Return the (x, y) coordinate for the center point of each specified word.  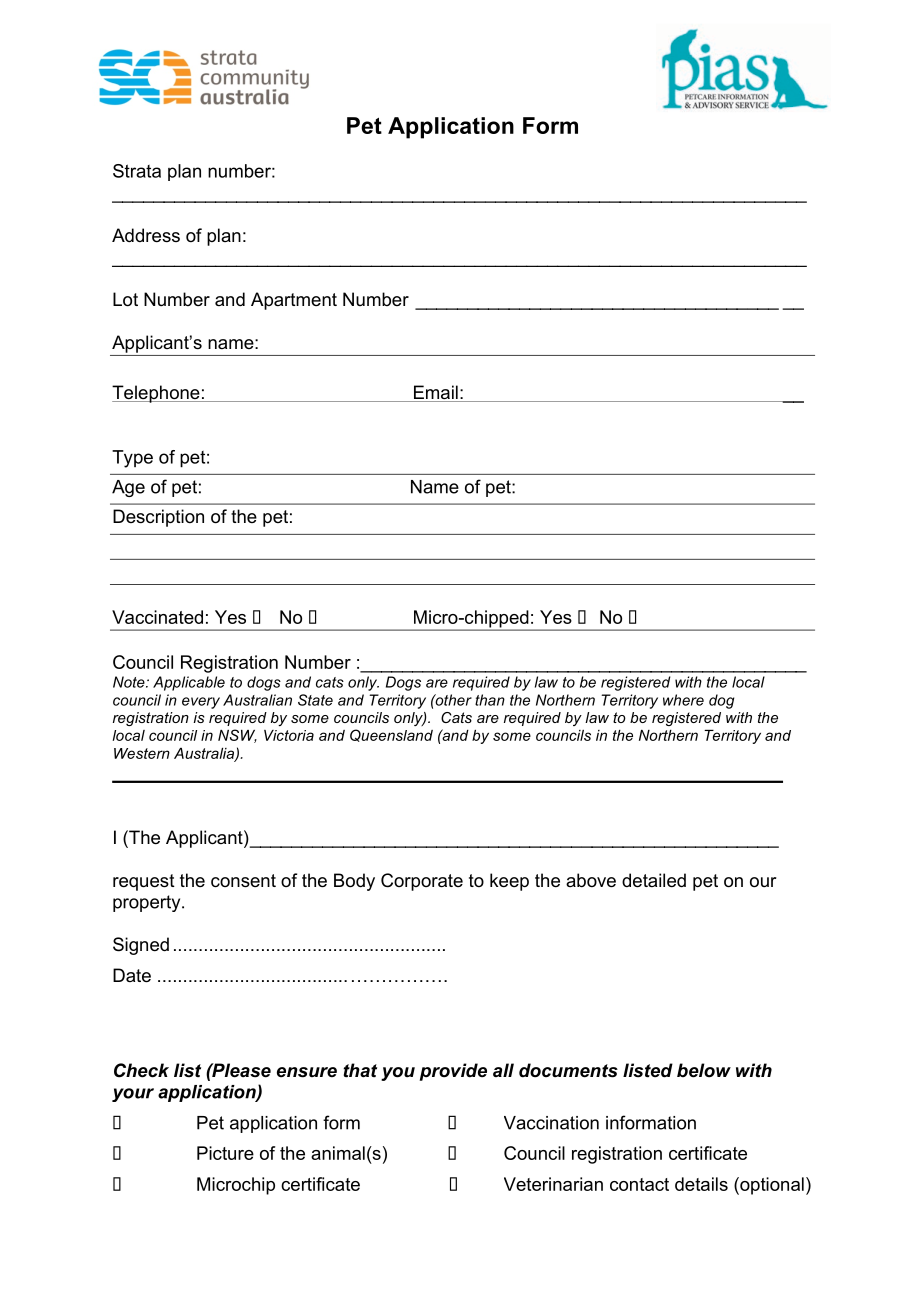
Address (146, 235)
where (683, 700)
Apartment (294, 301)
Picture (225, 1153)
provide (453, 1072)
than (490, 700)
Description (158, 518)
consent (243, 881)
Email (435, 393)
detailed (654, 880)
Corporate (422, 882)
